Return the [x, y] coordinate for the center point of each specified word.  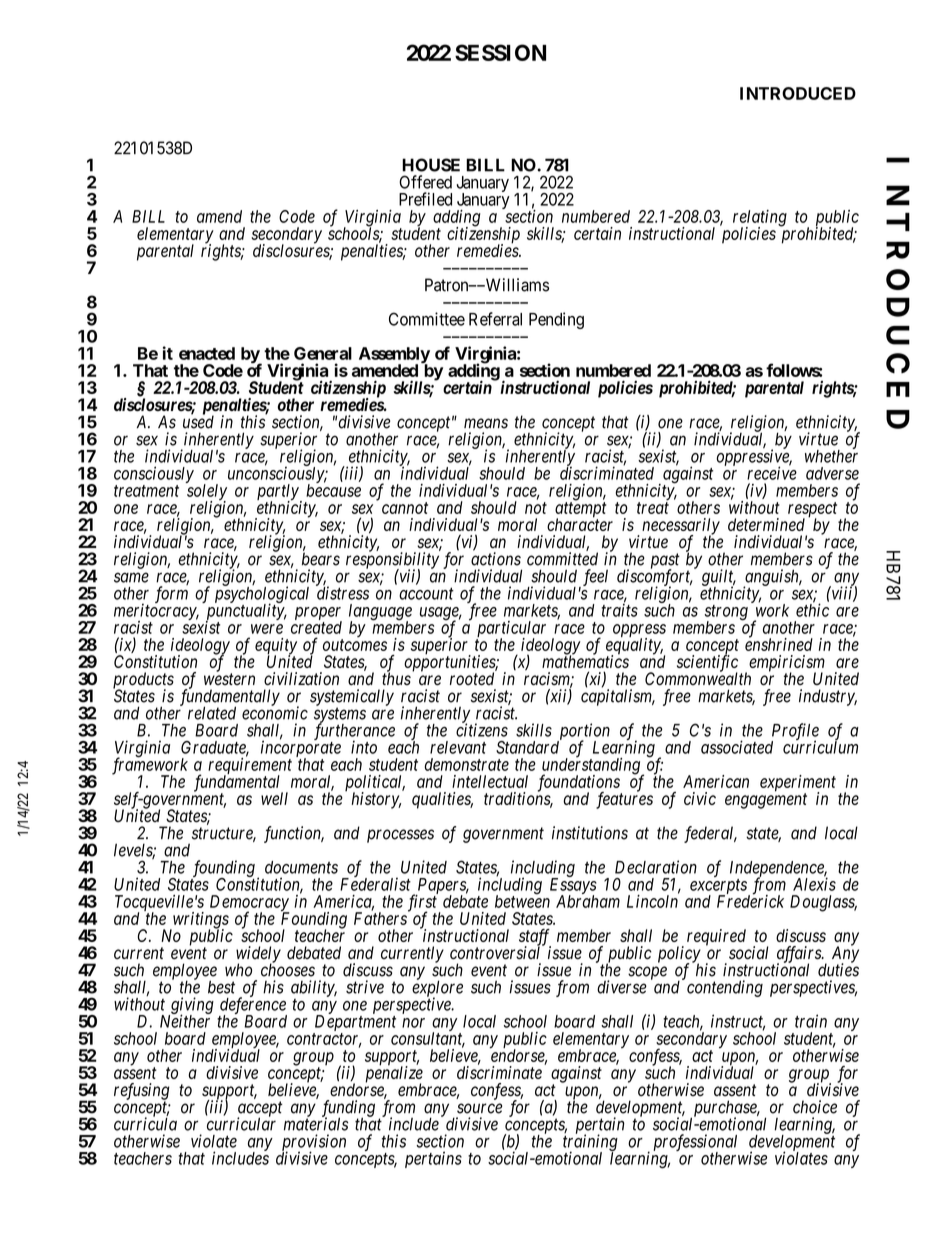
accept [260, 1110]
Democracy [250, 904]
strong [726, 614]
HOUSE [431, 165]
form [171, 594]
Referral [495, 319]
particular [511, 630]
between [522, 900]
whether [831, 455]
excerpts [719, 887]
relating [760, 219]
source [479, 1108]
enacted [207, 353]
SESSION [500, 52]
